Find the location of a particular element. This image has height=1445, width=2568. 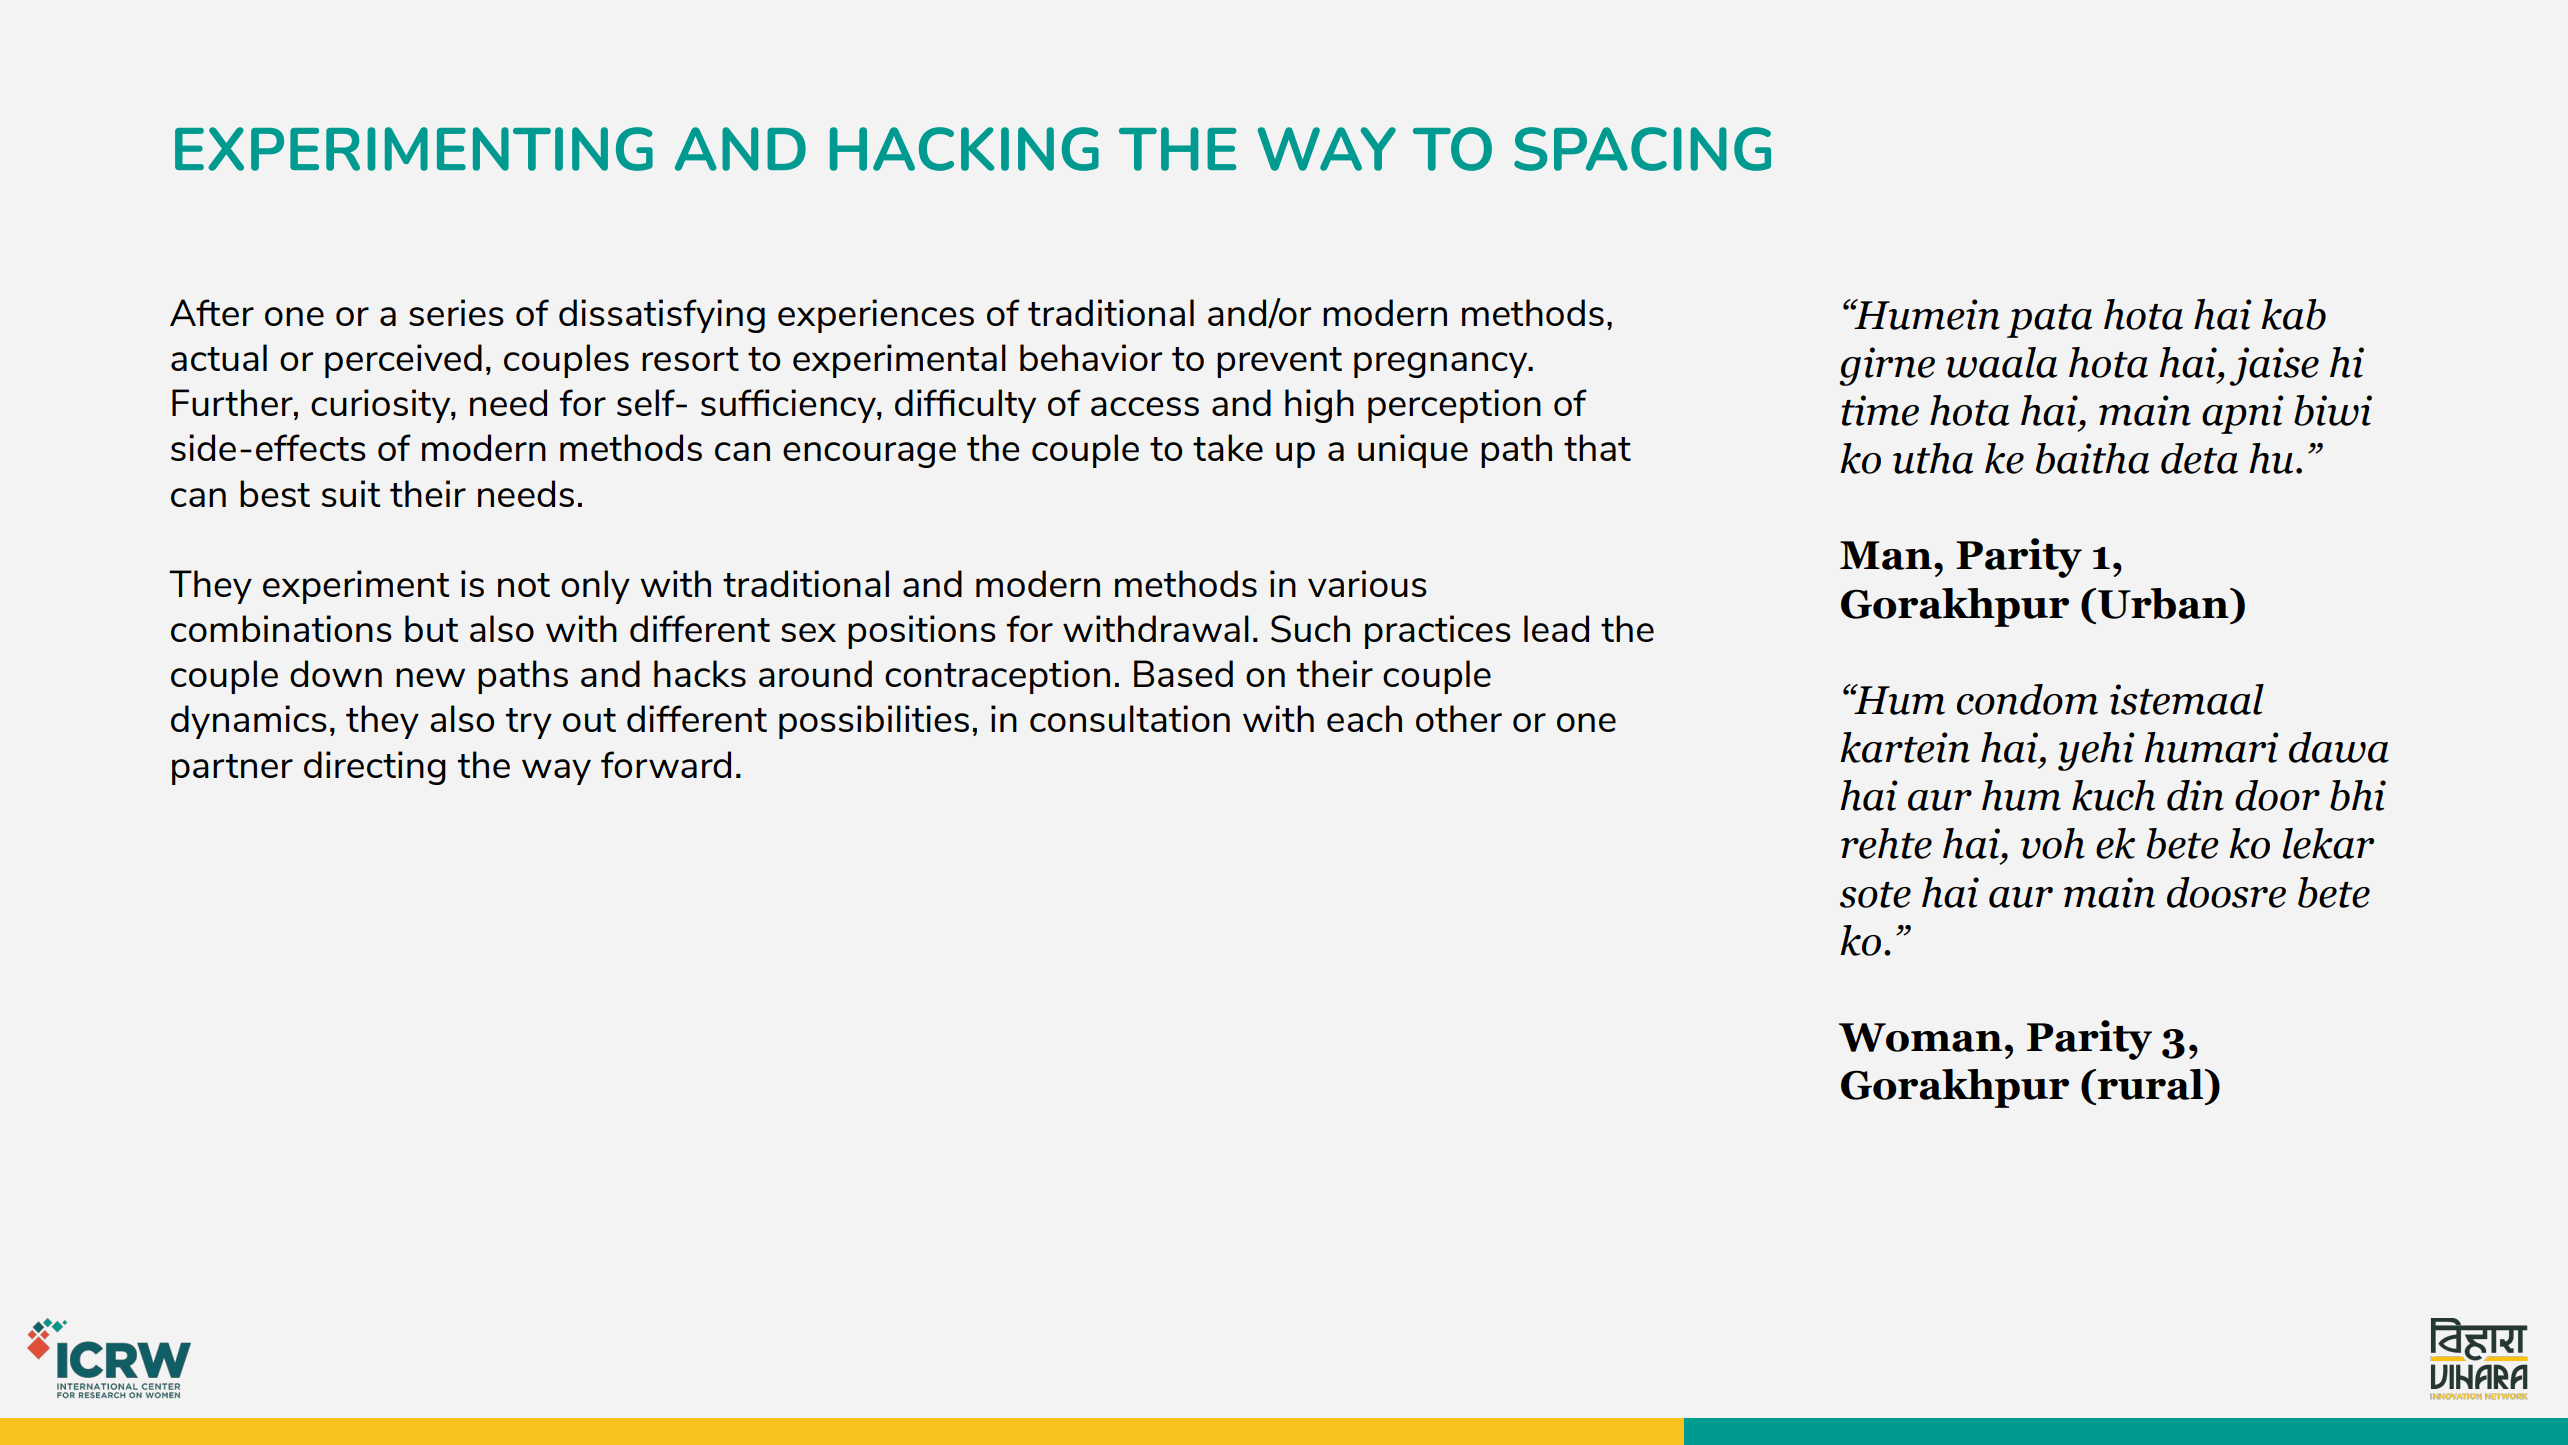

suit is located at coordinates (350, 493).
